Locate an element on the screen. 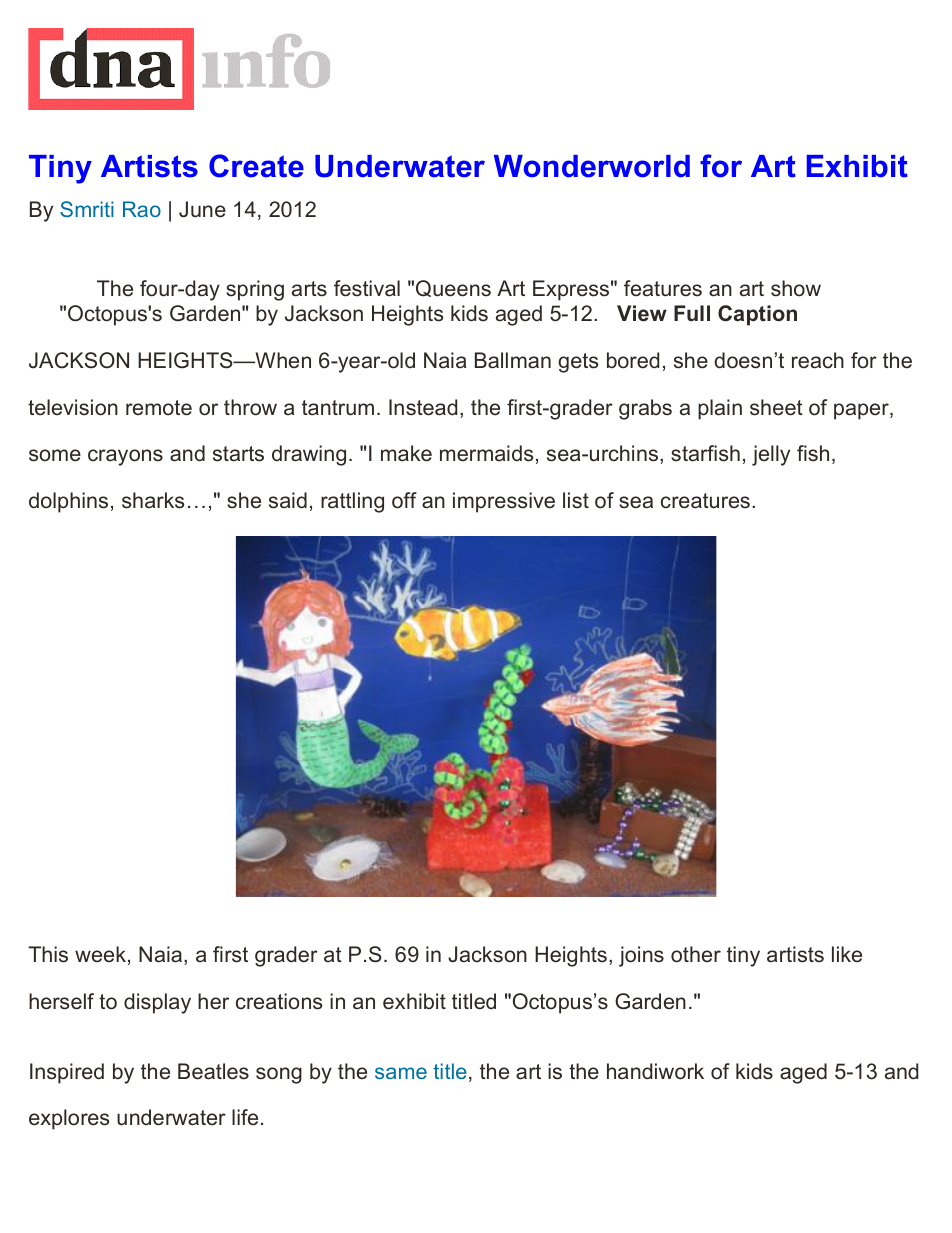  creatures is located at coordinates (705, 501).
